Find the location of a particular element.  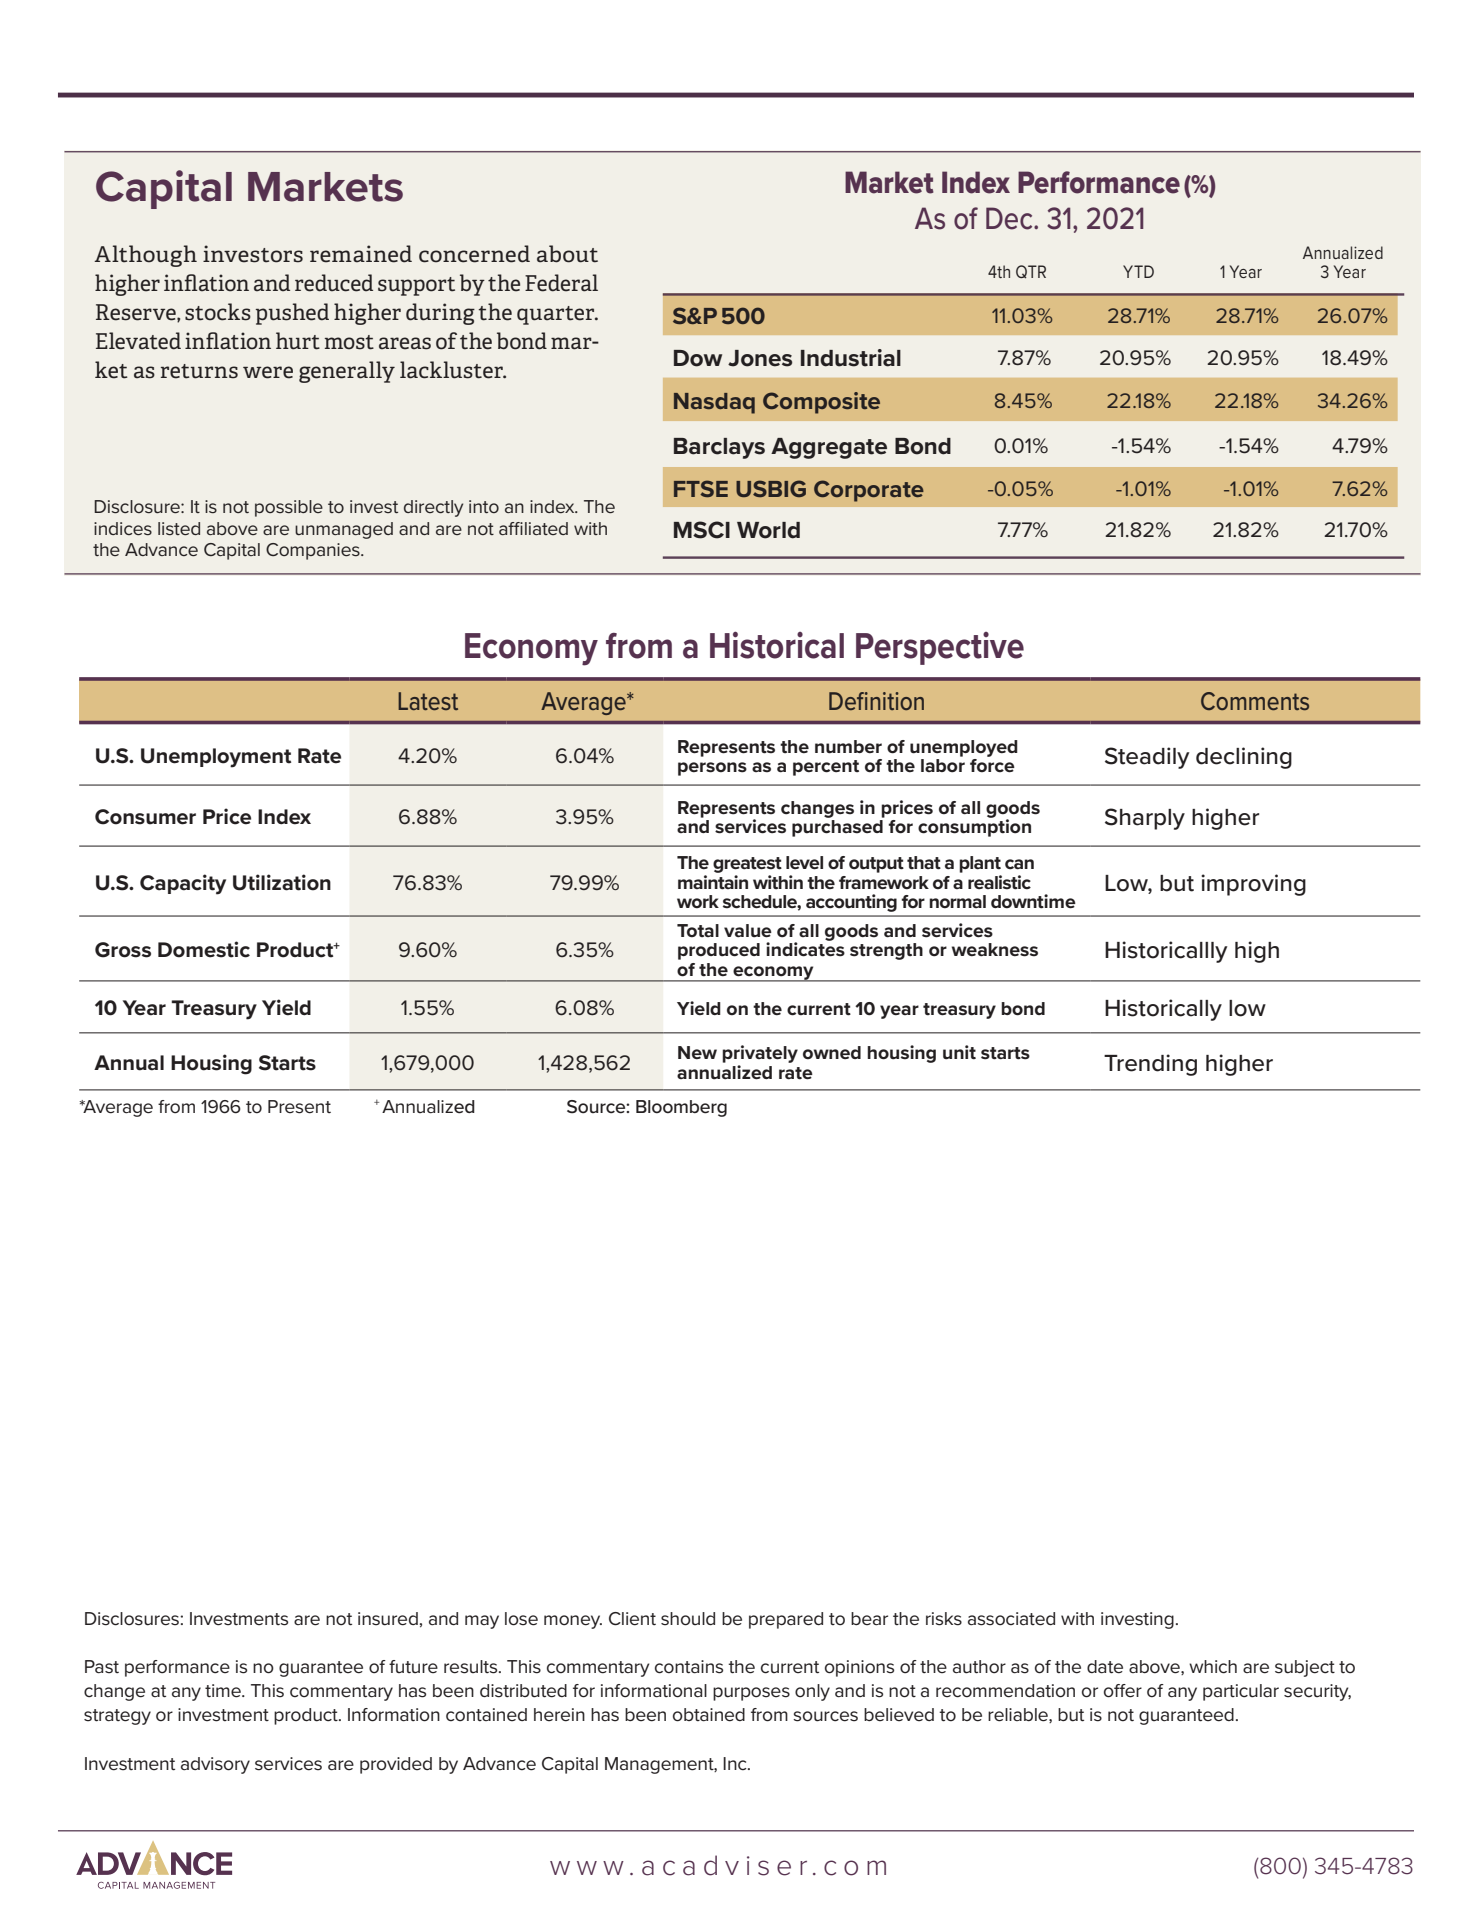

stocks is located at coordinates (218, 312).
